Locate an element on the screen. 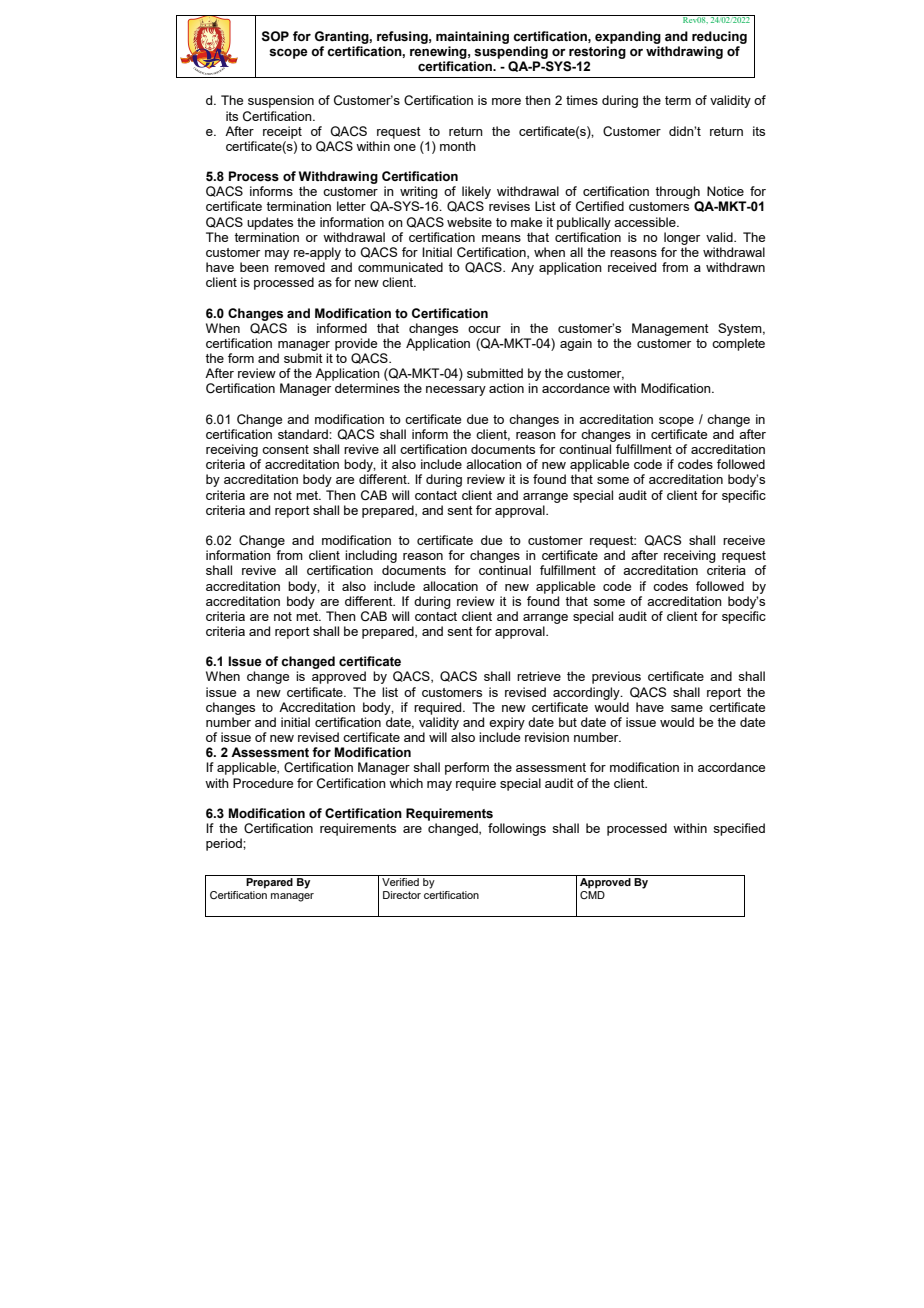 Image resolution: width=924 pixels, height=1308 pixels. removed is located at coordinates (300, 267).
